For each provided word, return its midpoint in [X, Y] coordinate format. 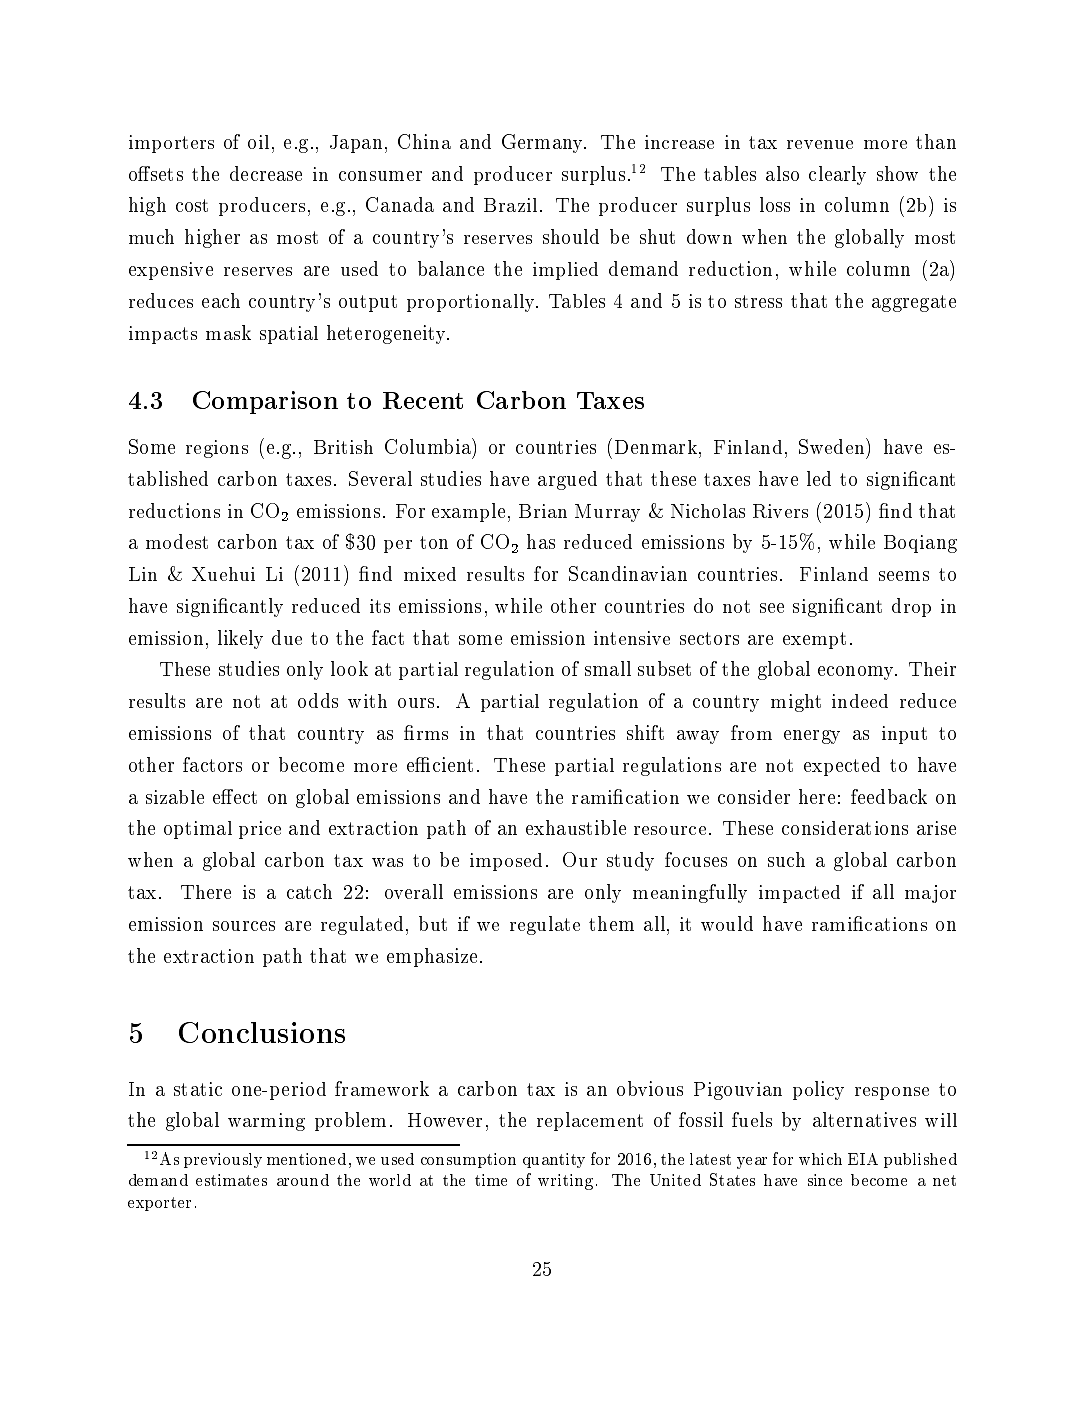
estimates [231, 1180]
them [611, 923]
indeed [860, 701]
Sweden [833, 446]
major [930, 894]
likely [240, 639]
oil [258, 142]
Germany [544, 143]
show [897, 173]
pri [251, 830]
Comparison [265, 402]
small [608, 668]
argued [567, 480]
